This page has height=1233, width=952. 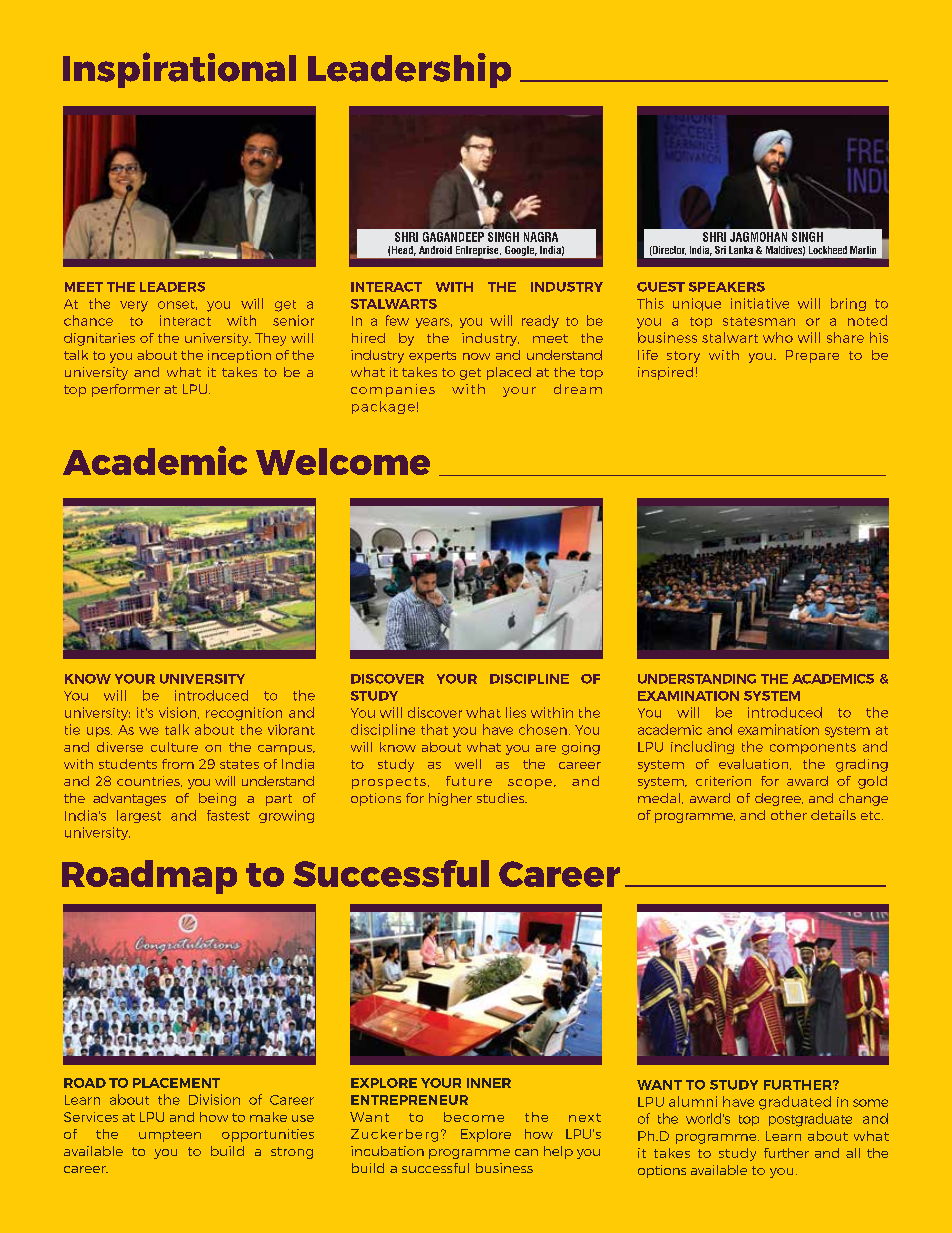 I want to click on Inspirational, so click(x=179, y=70).
